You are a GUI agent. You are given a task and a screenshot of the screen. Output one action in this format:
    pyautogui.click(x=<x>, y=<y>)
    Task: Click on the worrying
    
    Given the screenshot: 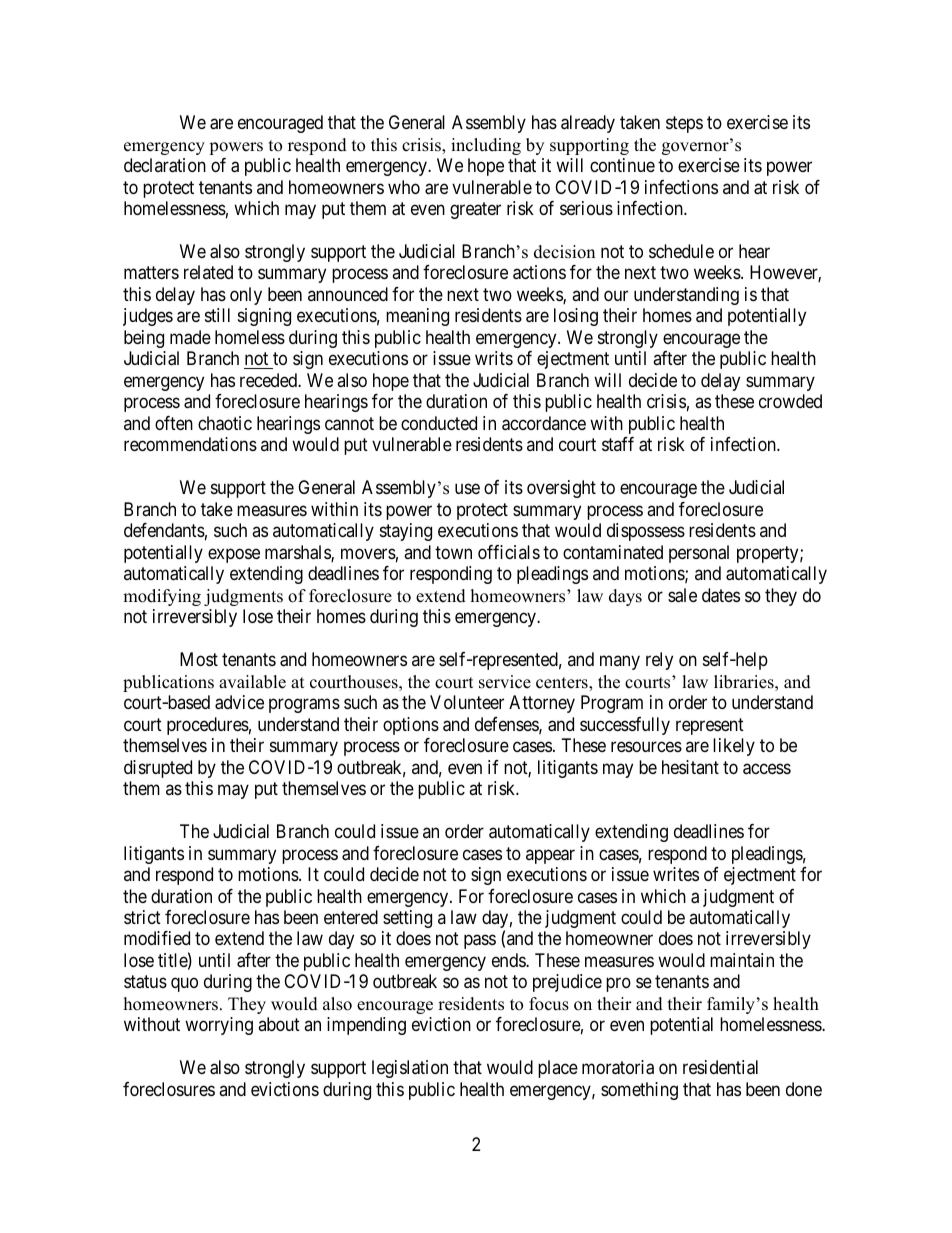 What is the action you would take?
    pyautogui.click(x=219, y=1026)
